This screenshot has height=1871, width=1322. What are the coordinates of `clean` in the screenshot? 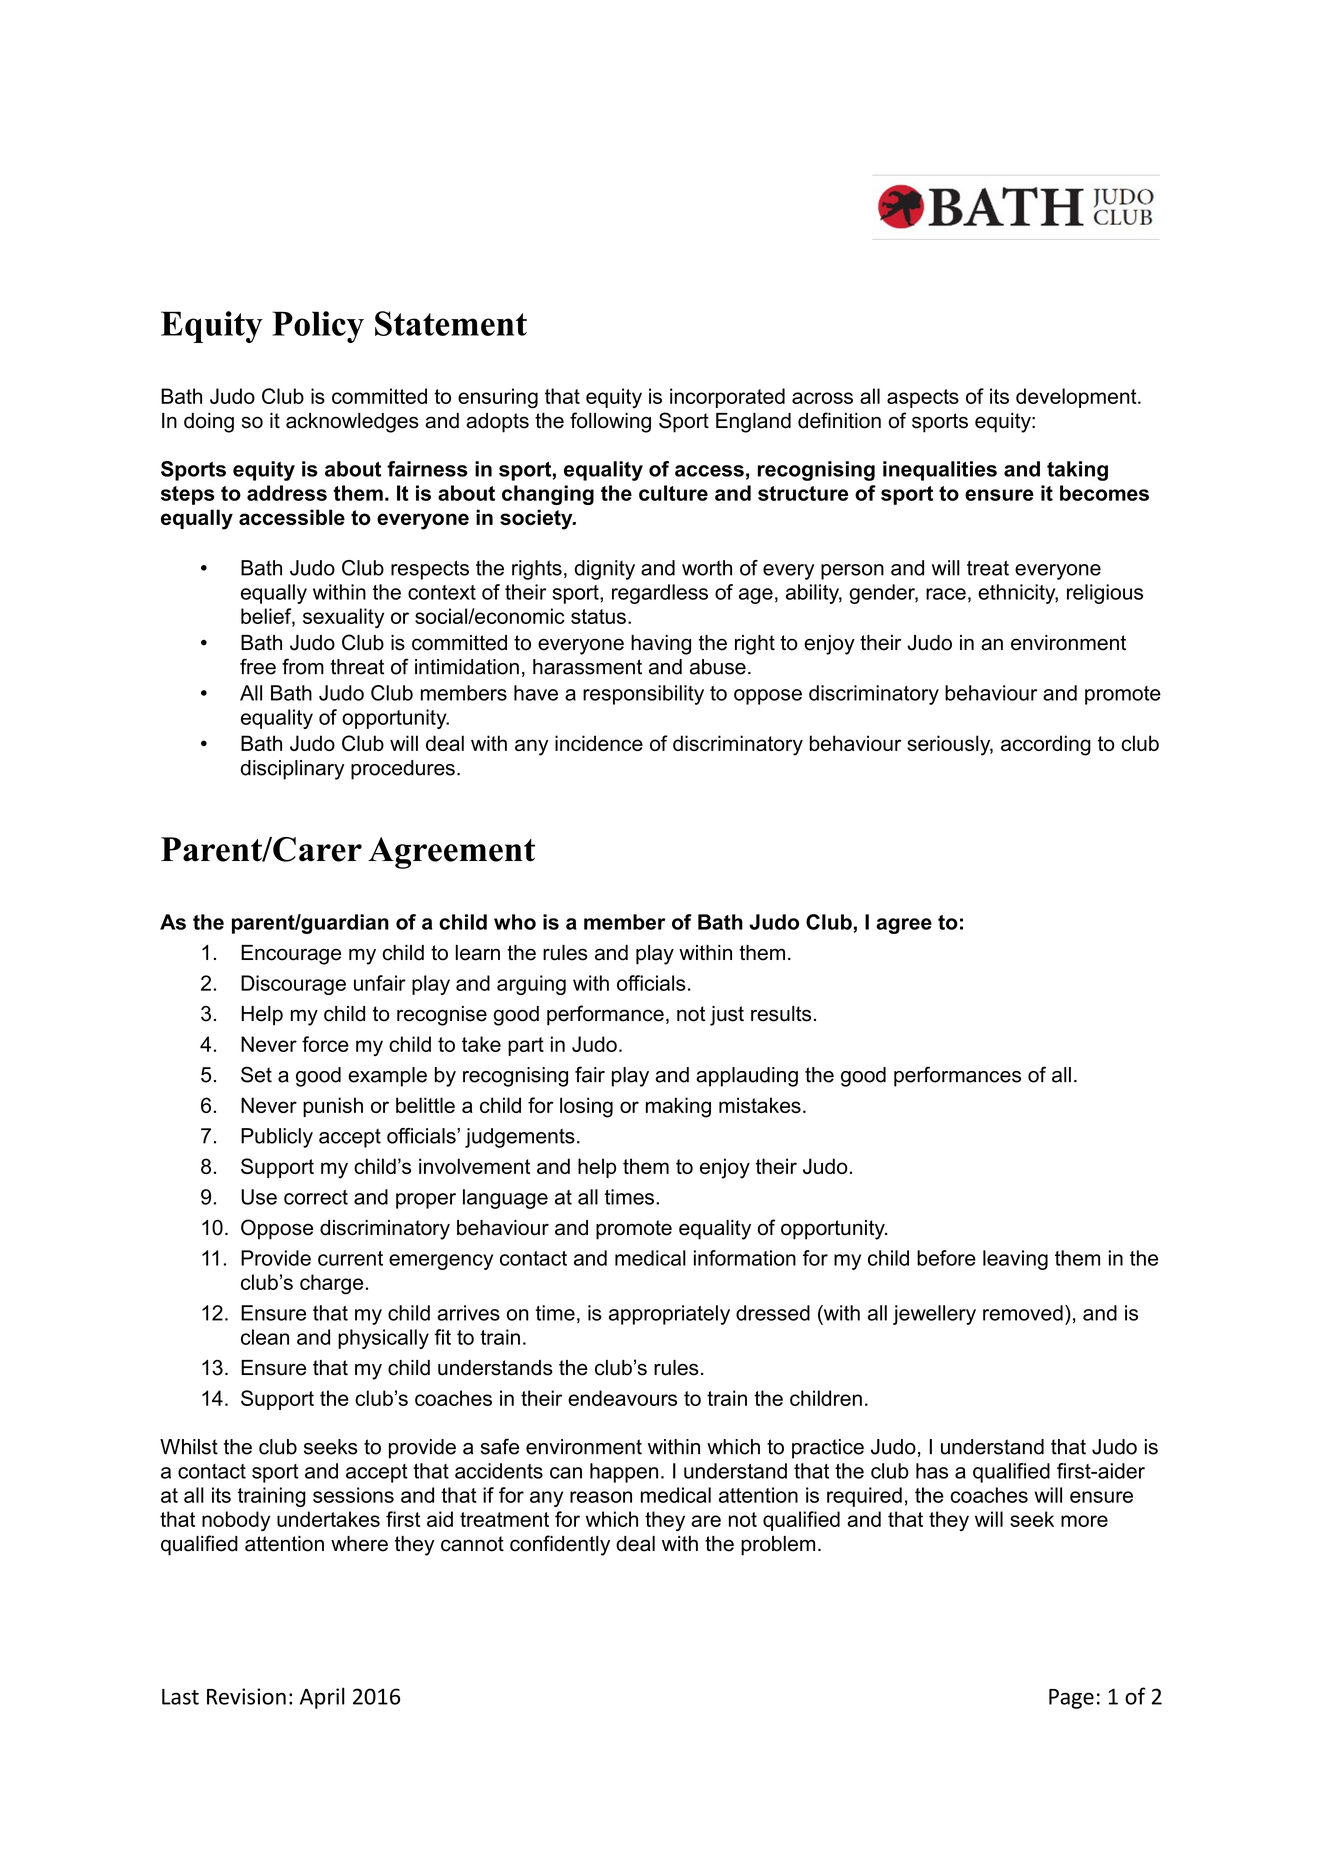 It's located at (265, 1337).
